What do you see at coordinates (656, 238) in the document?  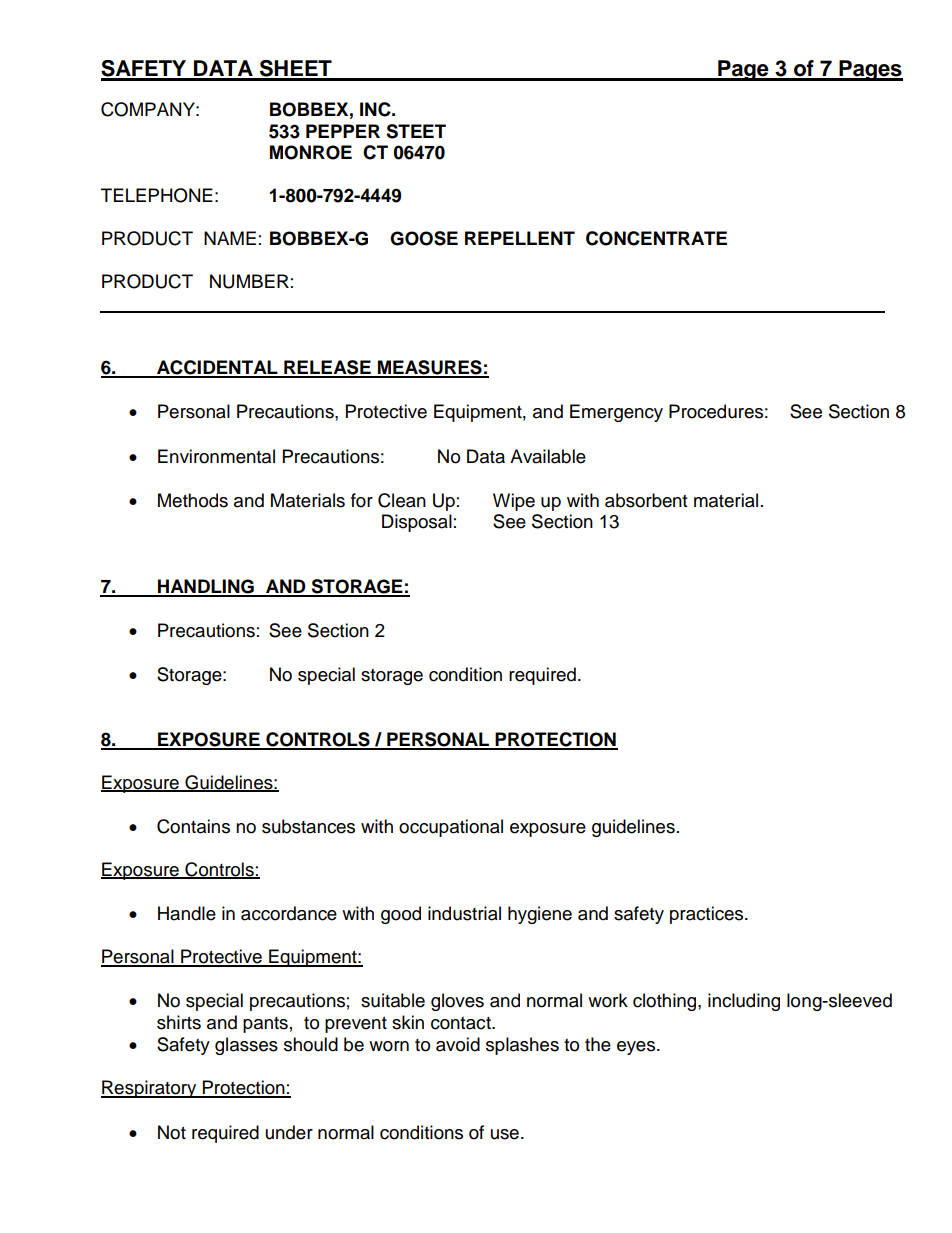 I see `CONCENTRATE` at bounding box center [656, 238].
